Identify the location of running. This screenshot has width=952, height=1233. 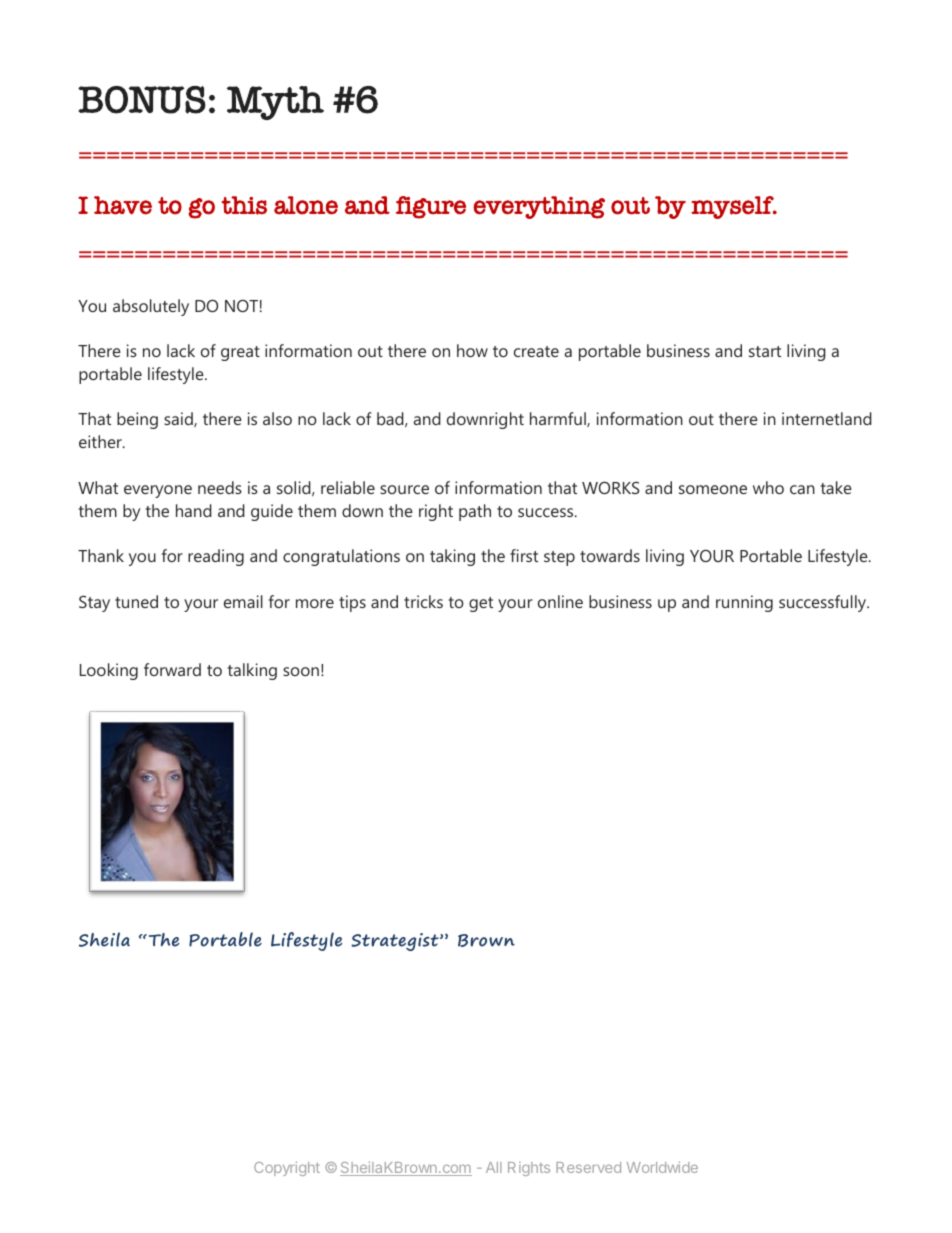
(744, 603).
